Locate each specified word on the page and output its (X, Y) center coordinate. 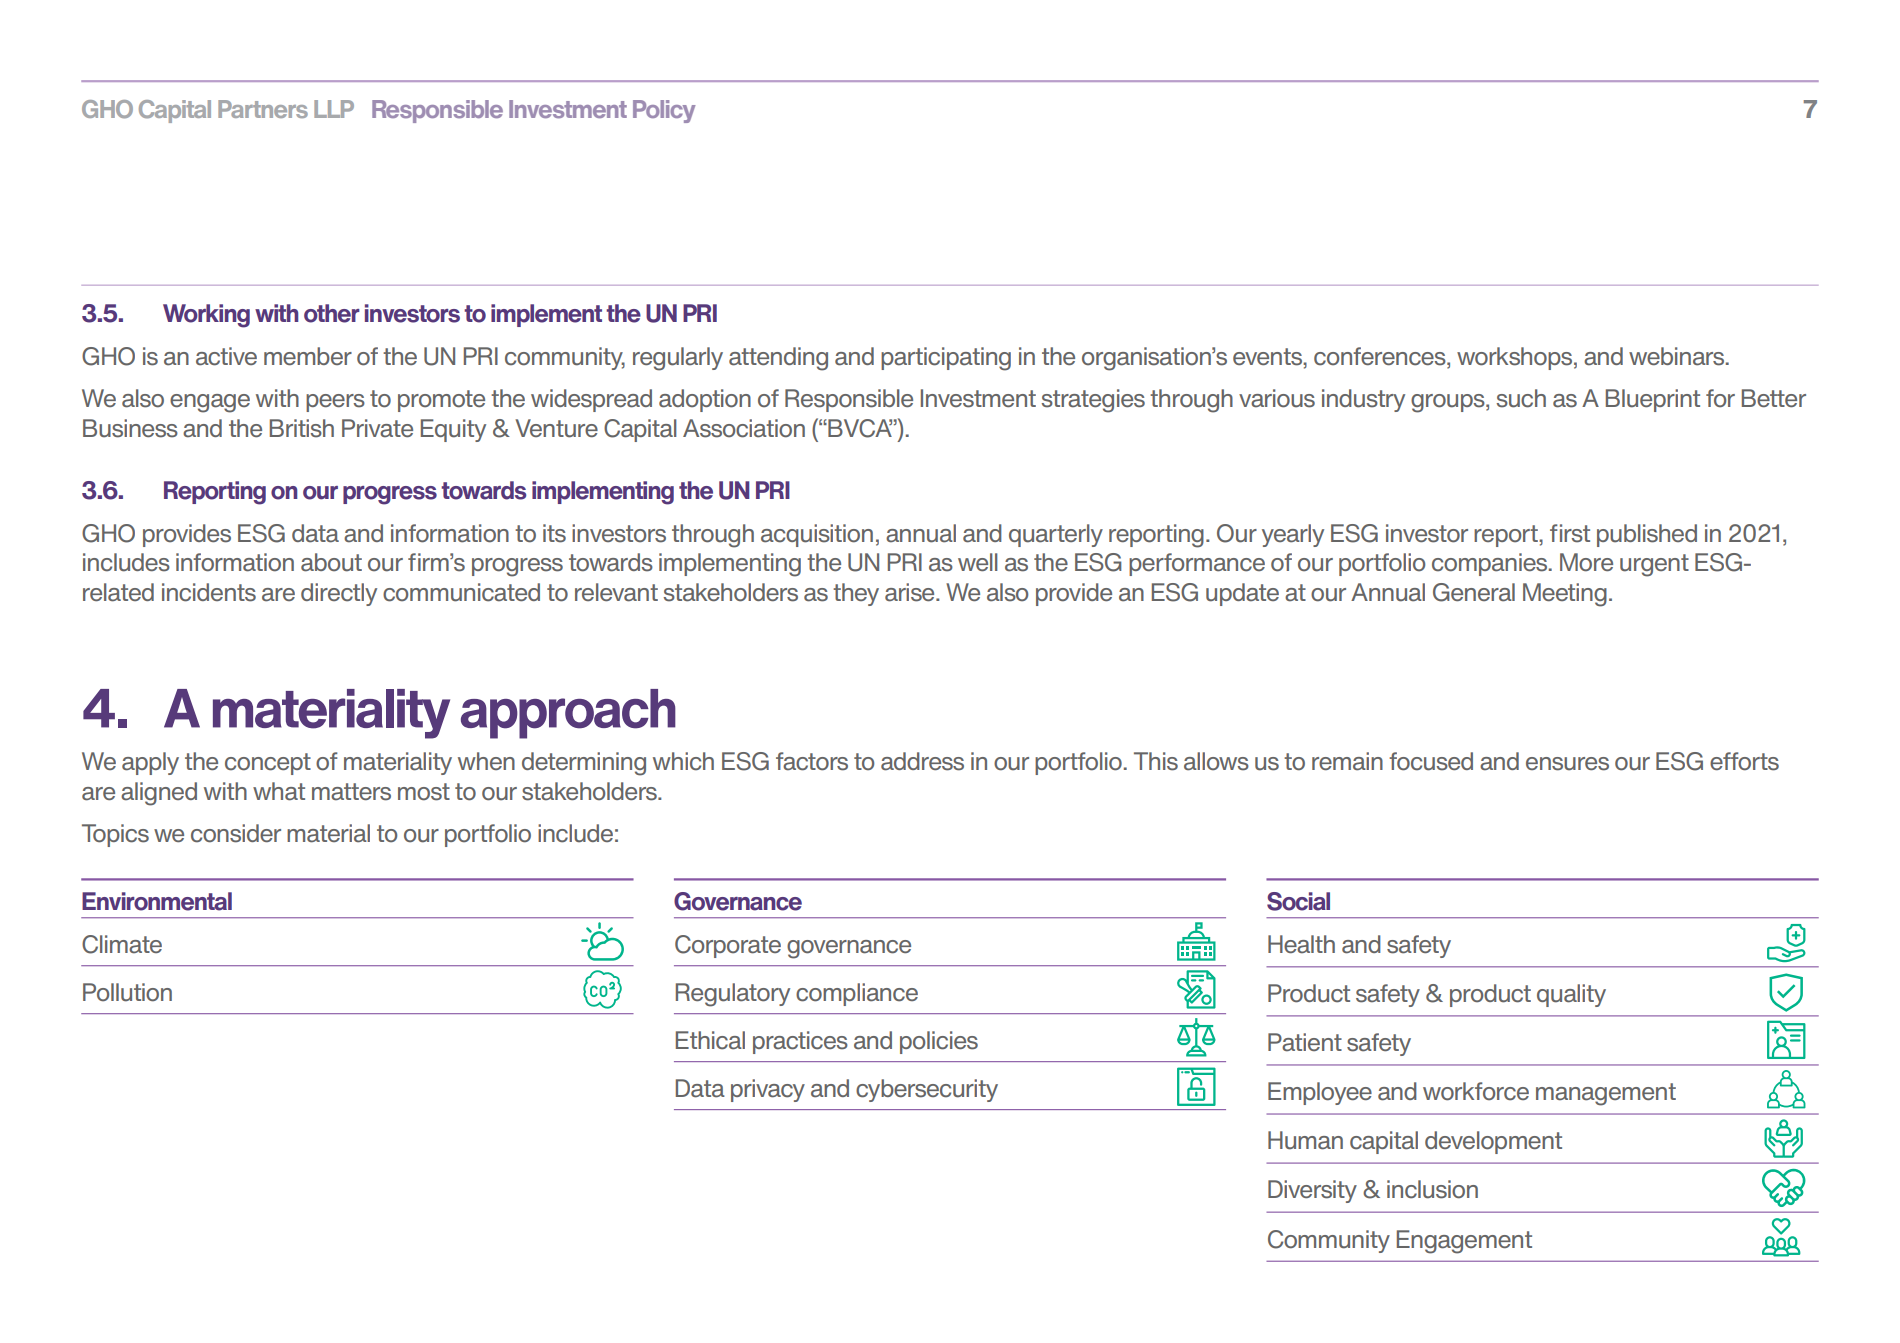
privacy (768, 1090)
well (978, 562)
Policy (664, 111)
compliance (857, 994)
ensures (1567, 764)
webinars (1678, 356)
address (922, 761)
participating (946, 359)
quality (1571, 995)
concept (268, 764)
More (1586, 562)
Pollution (127, 992)
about (331, 562)
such (1521, 398)
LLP (334, 109)
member (308, 356)
